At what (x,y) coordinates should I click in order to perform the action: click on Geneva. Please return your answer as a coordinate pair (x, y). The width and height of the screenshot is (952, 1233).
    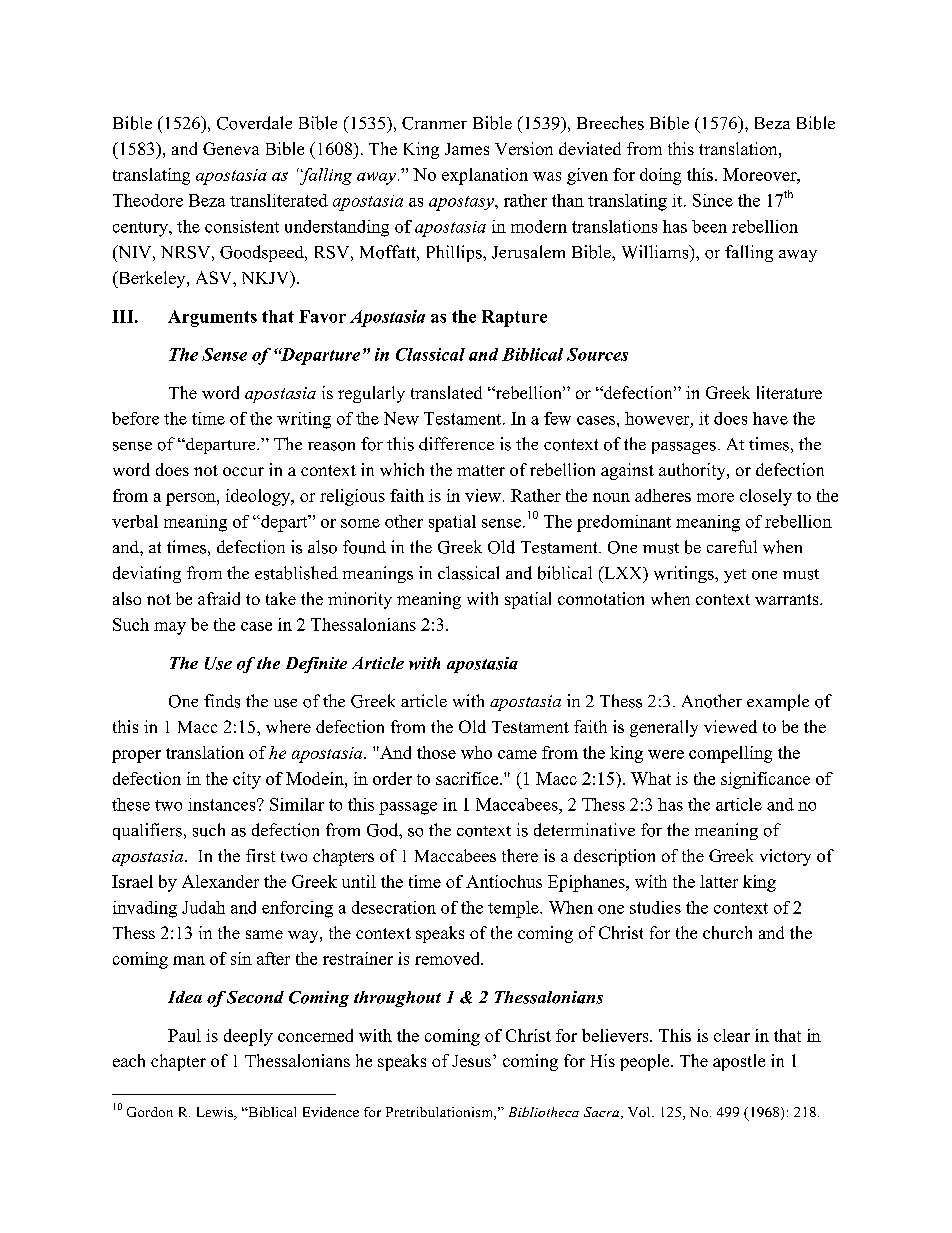
    Looking at the image, I should click on (231, 148).
